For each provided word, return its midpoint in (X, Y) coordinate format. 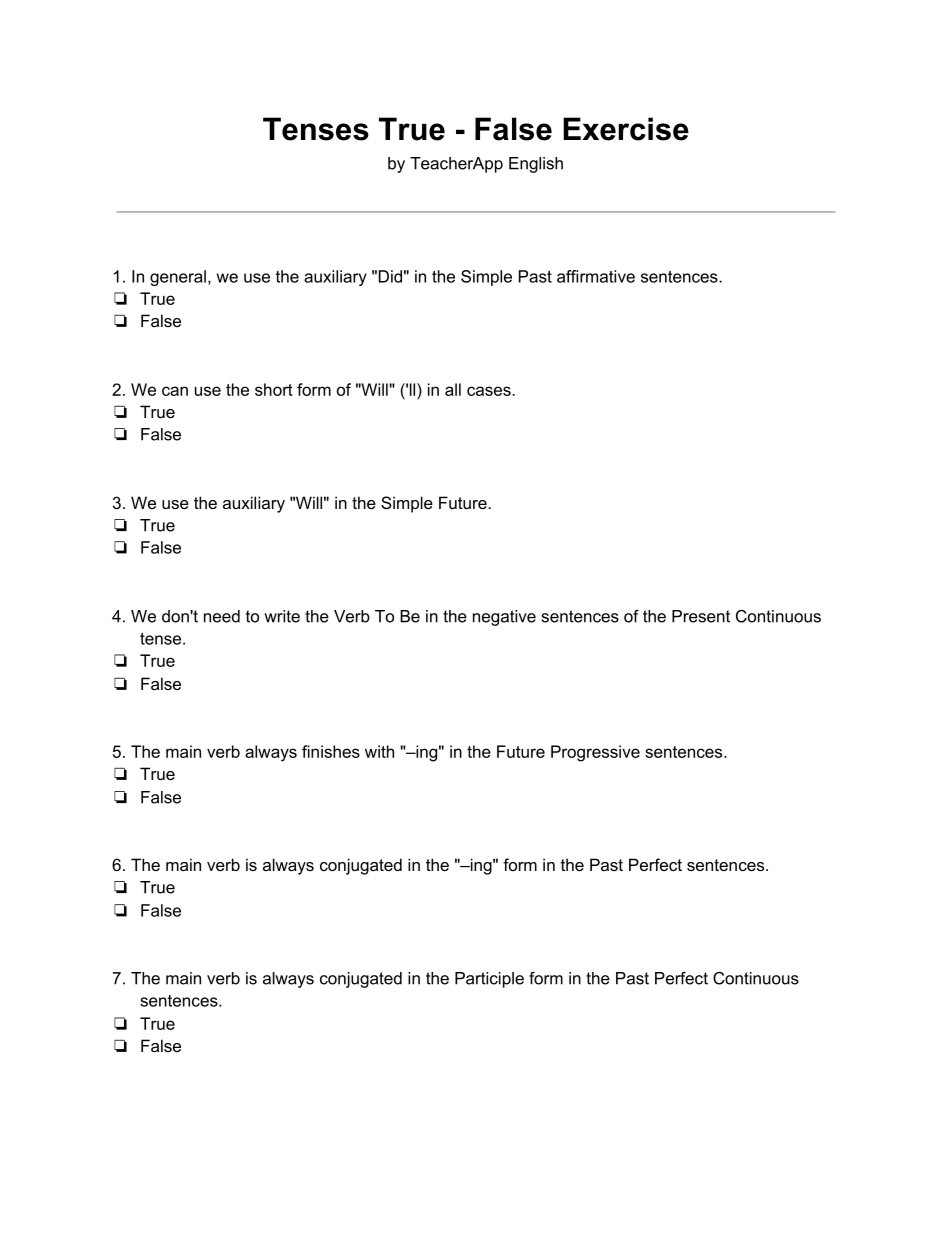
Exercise (626, 129)
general (178, 278)
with (379, 751)
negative (504, 618)
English (536, 165)
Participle (489, 980)
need (222, 616)
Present (701, 616)
